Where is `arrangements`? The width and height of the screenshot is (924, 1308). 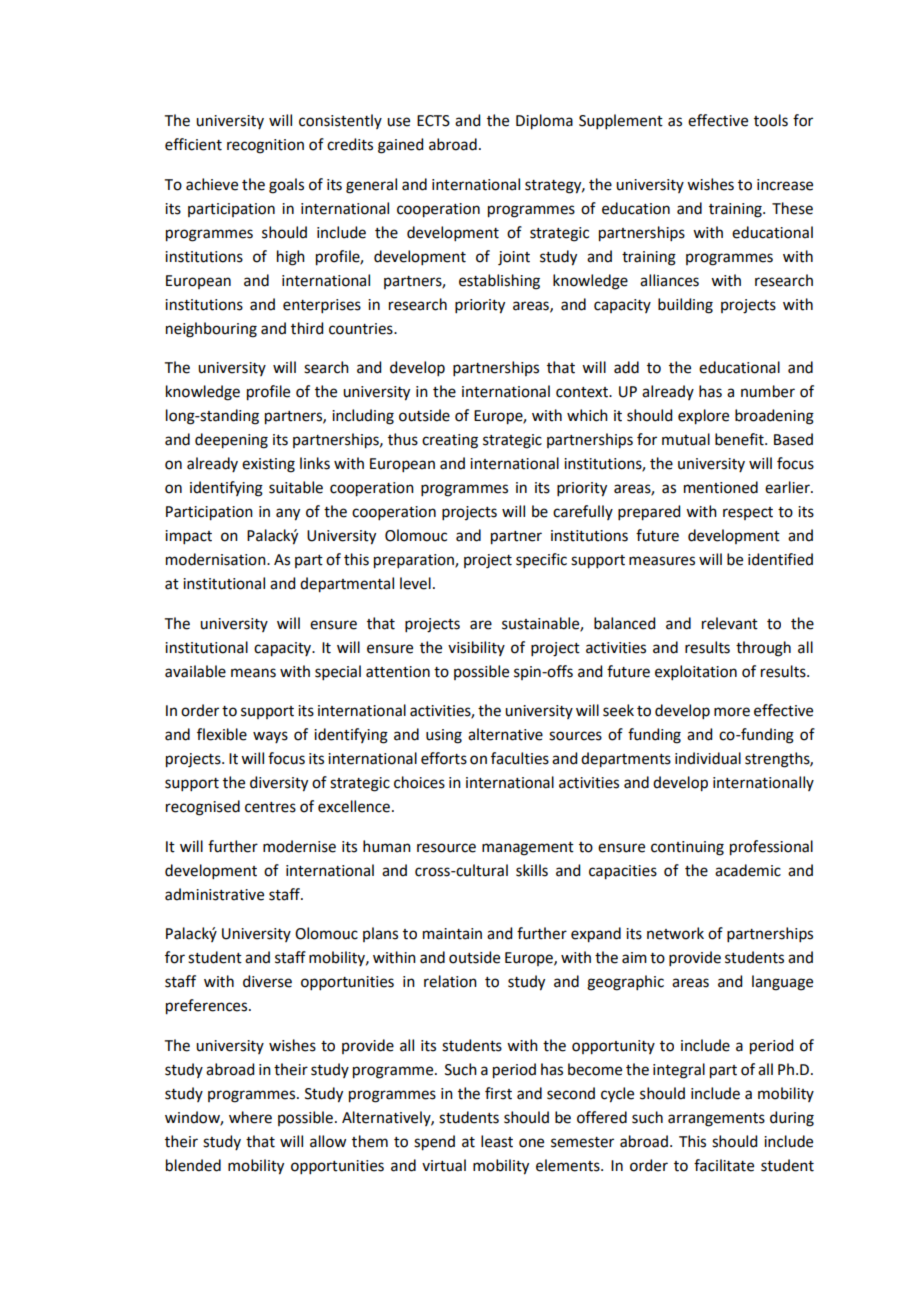
arrangements is located at coordinates (716, 1120).
